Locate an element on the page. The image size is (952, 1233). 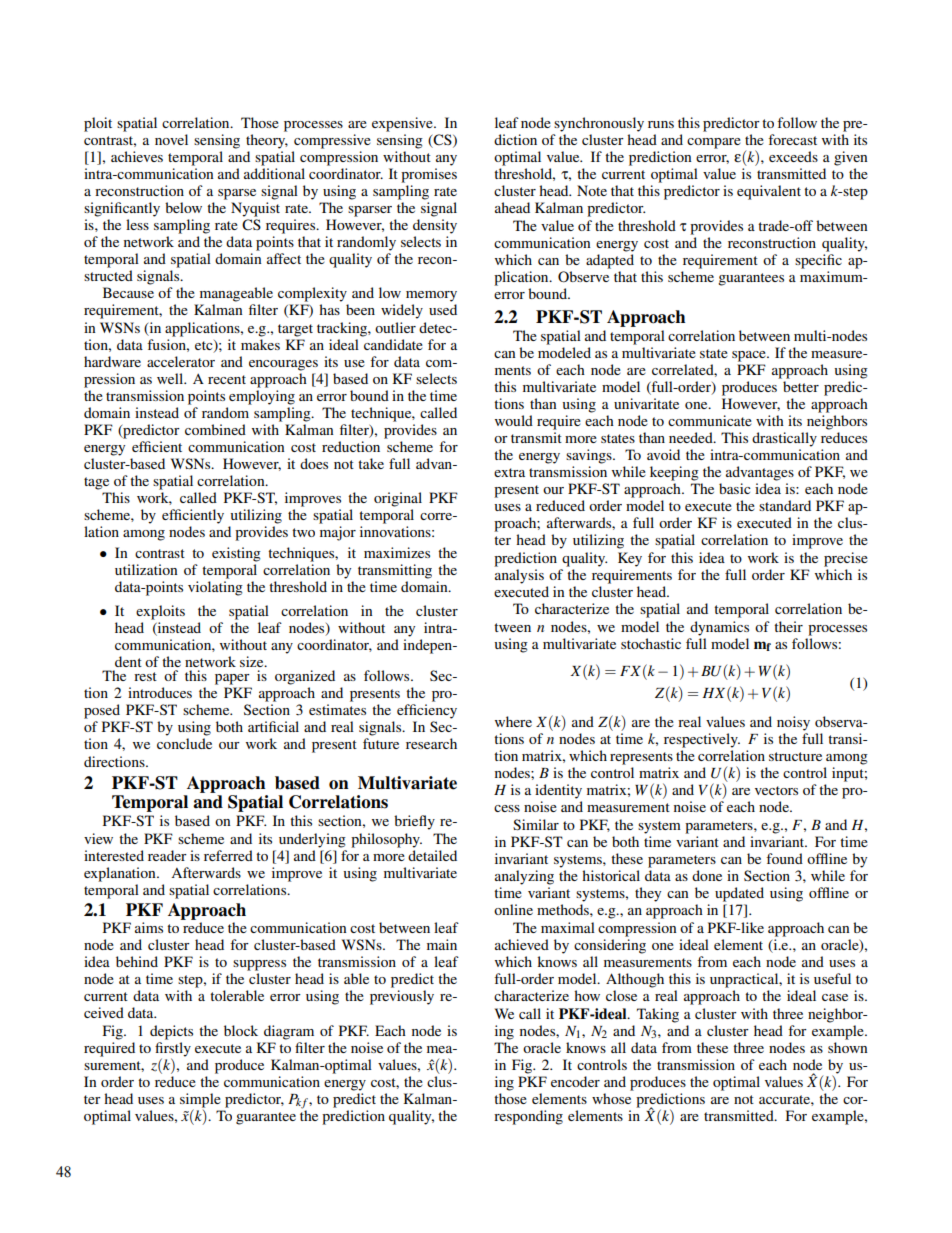
basic is located at coordinates (735, 488).
